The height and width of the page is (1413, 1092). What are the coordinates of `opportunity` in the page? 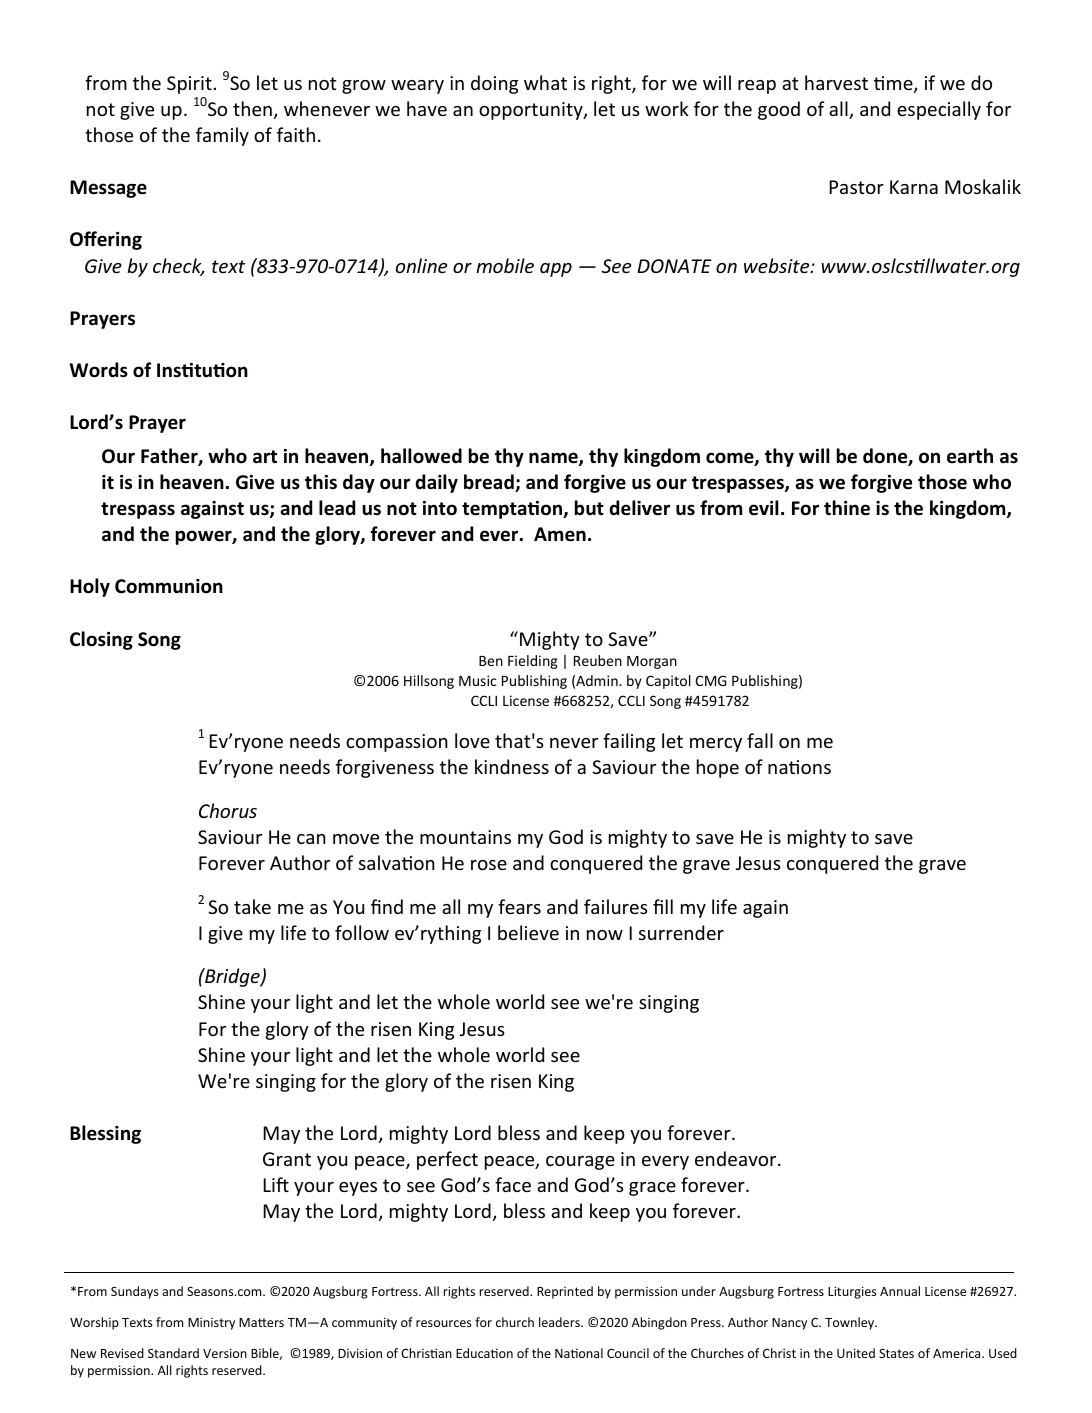 It's located at (532, 111).
